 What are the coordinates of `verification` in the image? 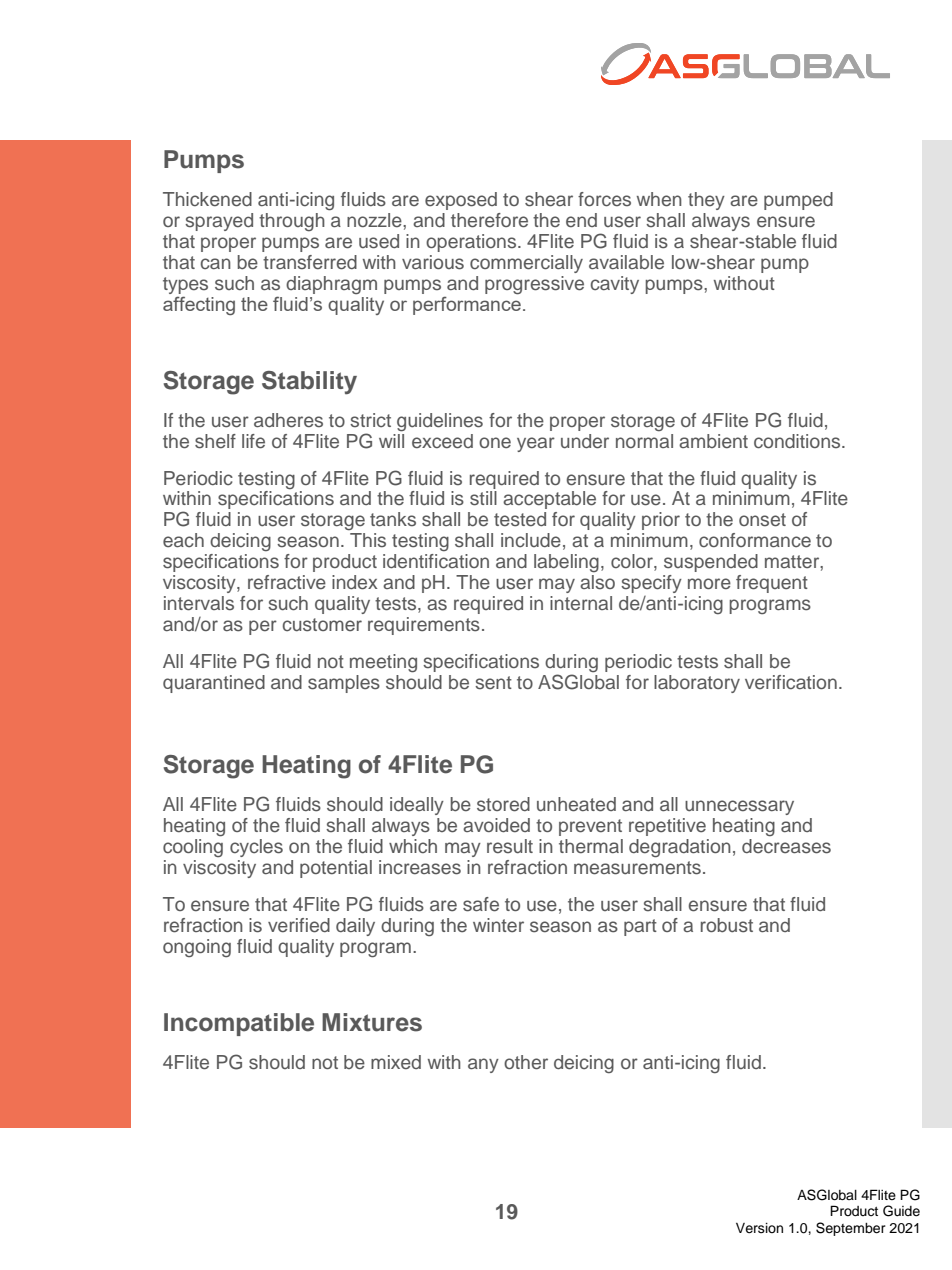 It's located at (791, 682).
